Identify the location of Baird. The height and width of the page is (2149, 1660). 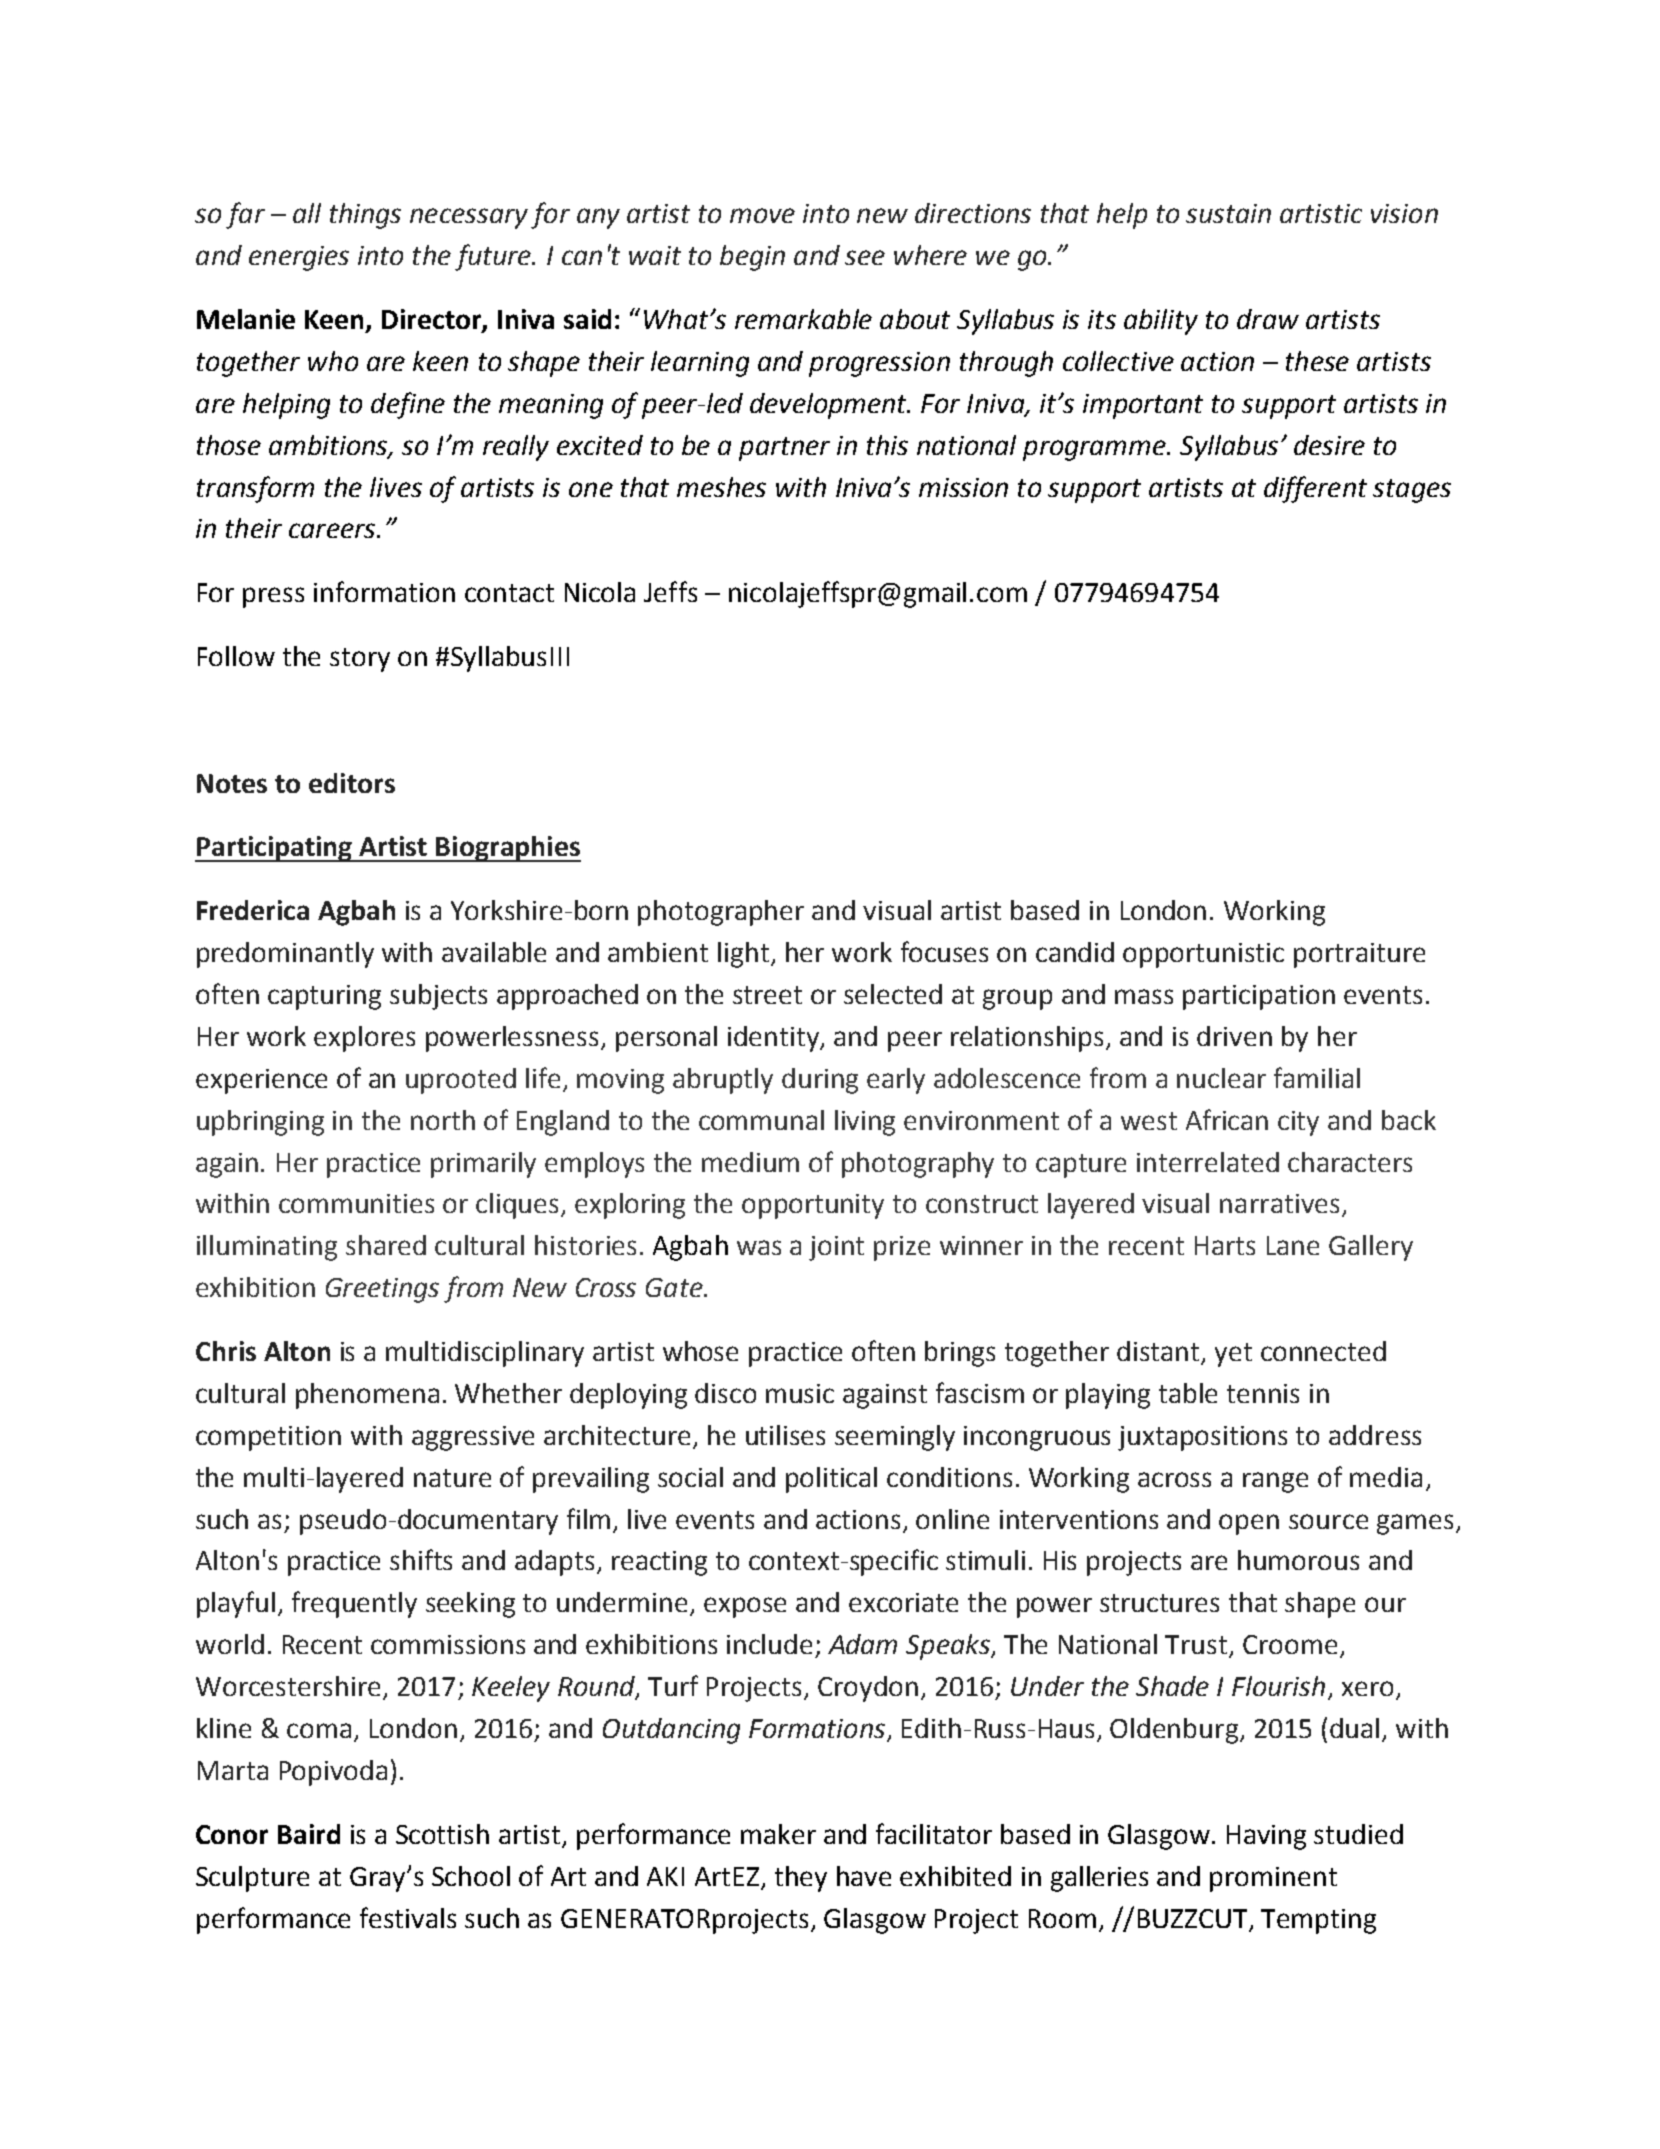
(309, 1834).
